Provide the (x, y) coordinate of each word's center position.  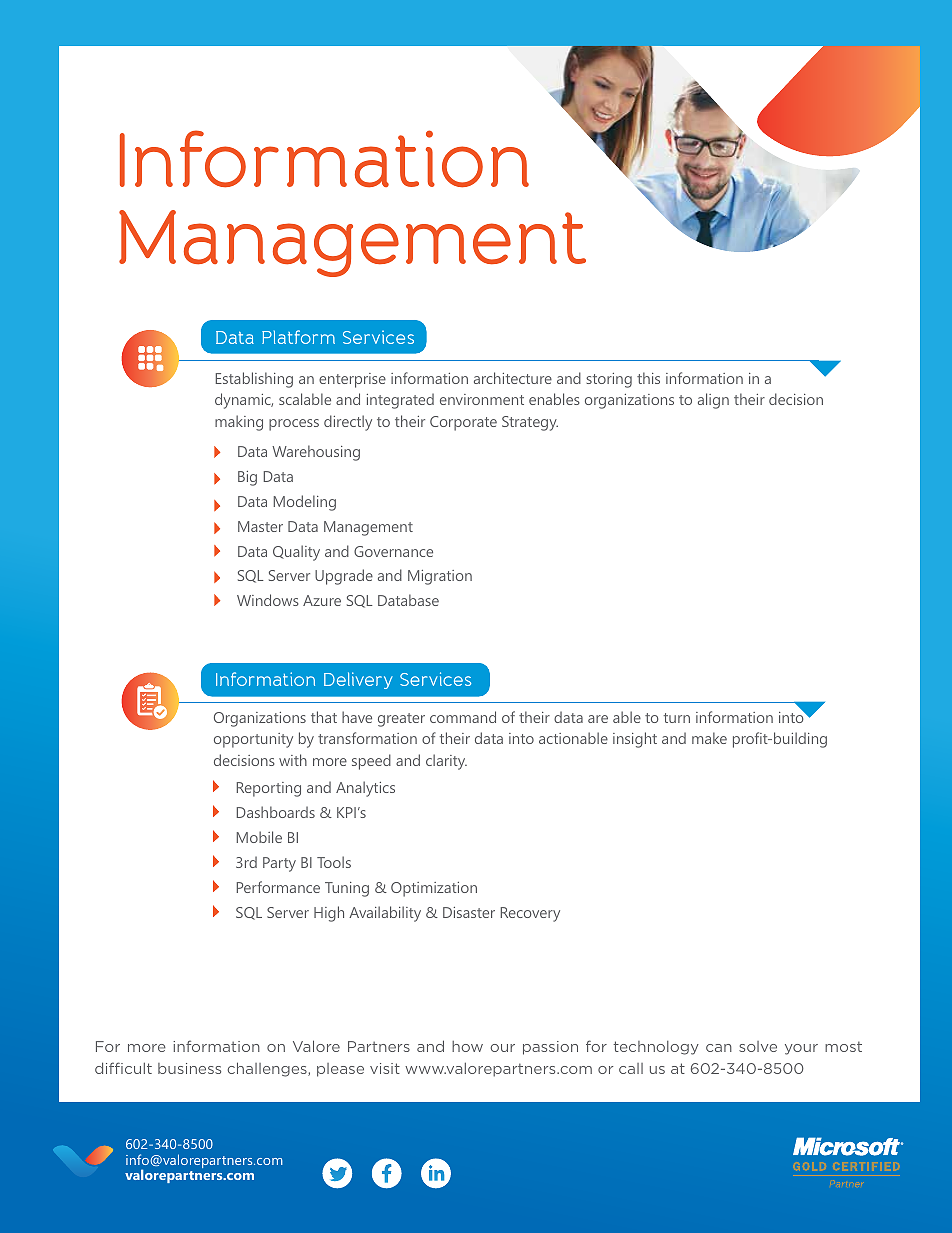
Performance (278, 887)
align (713, 401)
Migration (440, 577)
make (709, 738)
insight (635, 740)
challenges (268, 1069)
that (324, 717)
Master (260, 526)
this (648, 378)
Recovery (530, 914)
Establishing (254, 380)
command (463, 717)
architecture (513, 378)
